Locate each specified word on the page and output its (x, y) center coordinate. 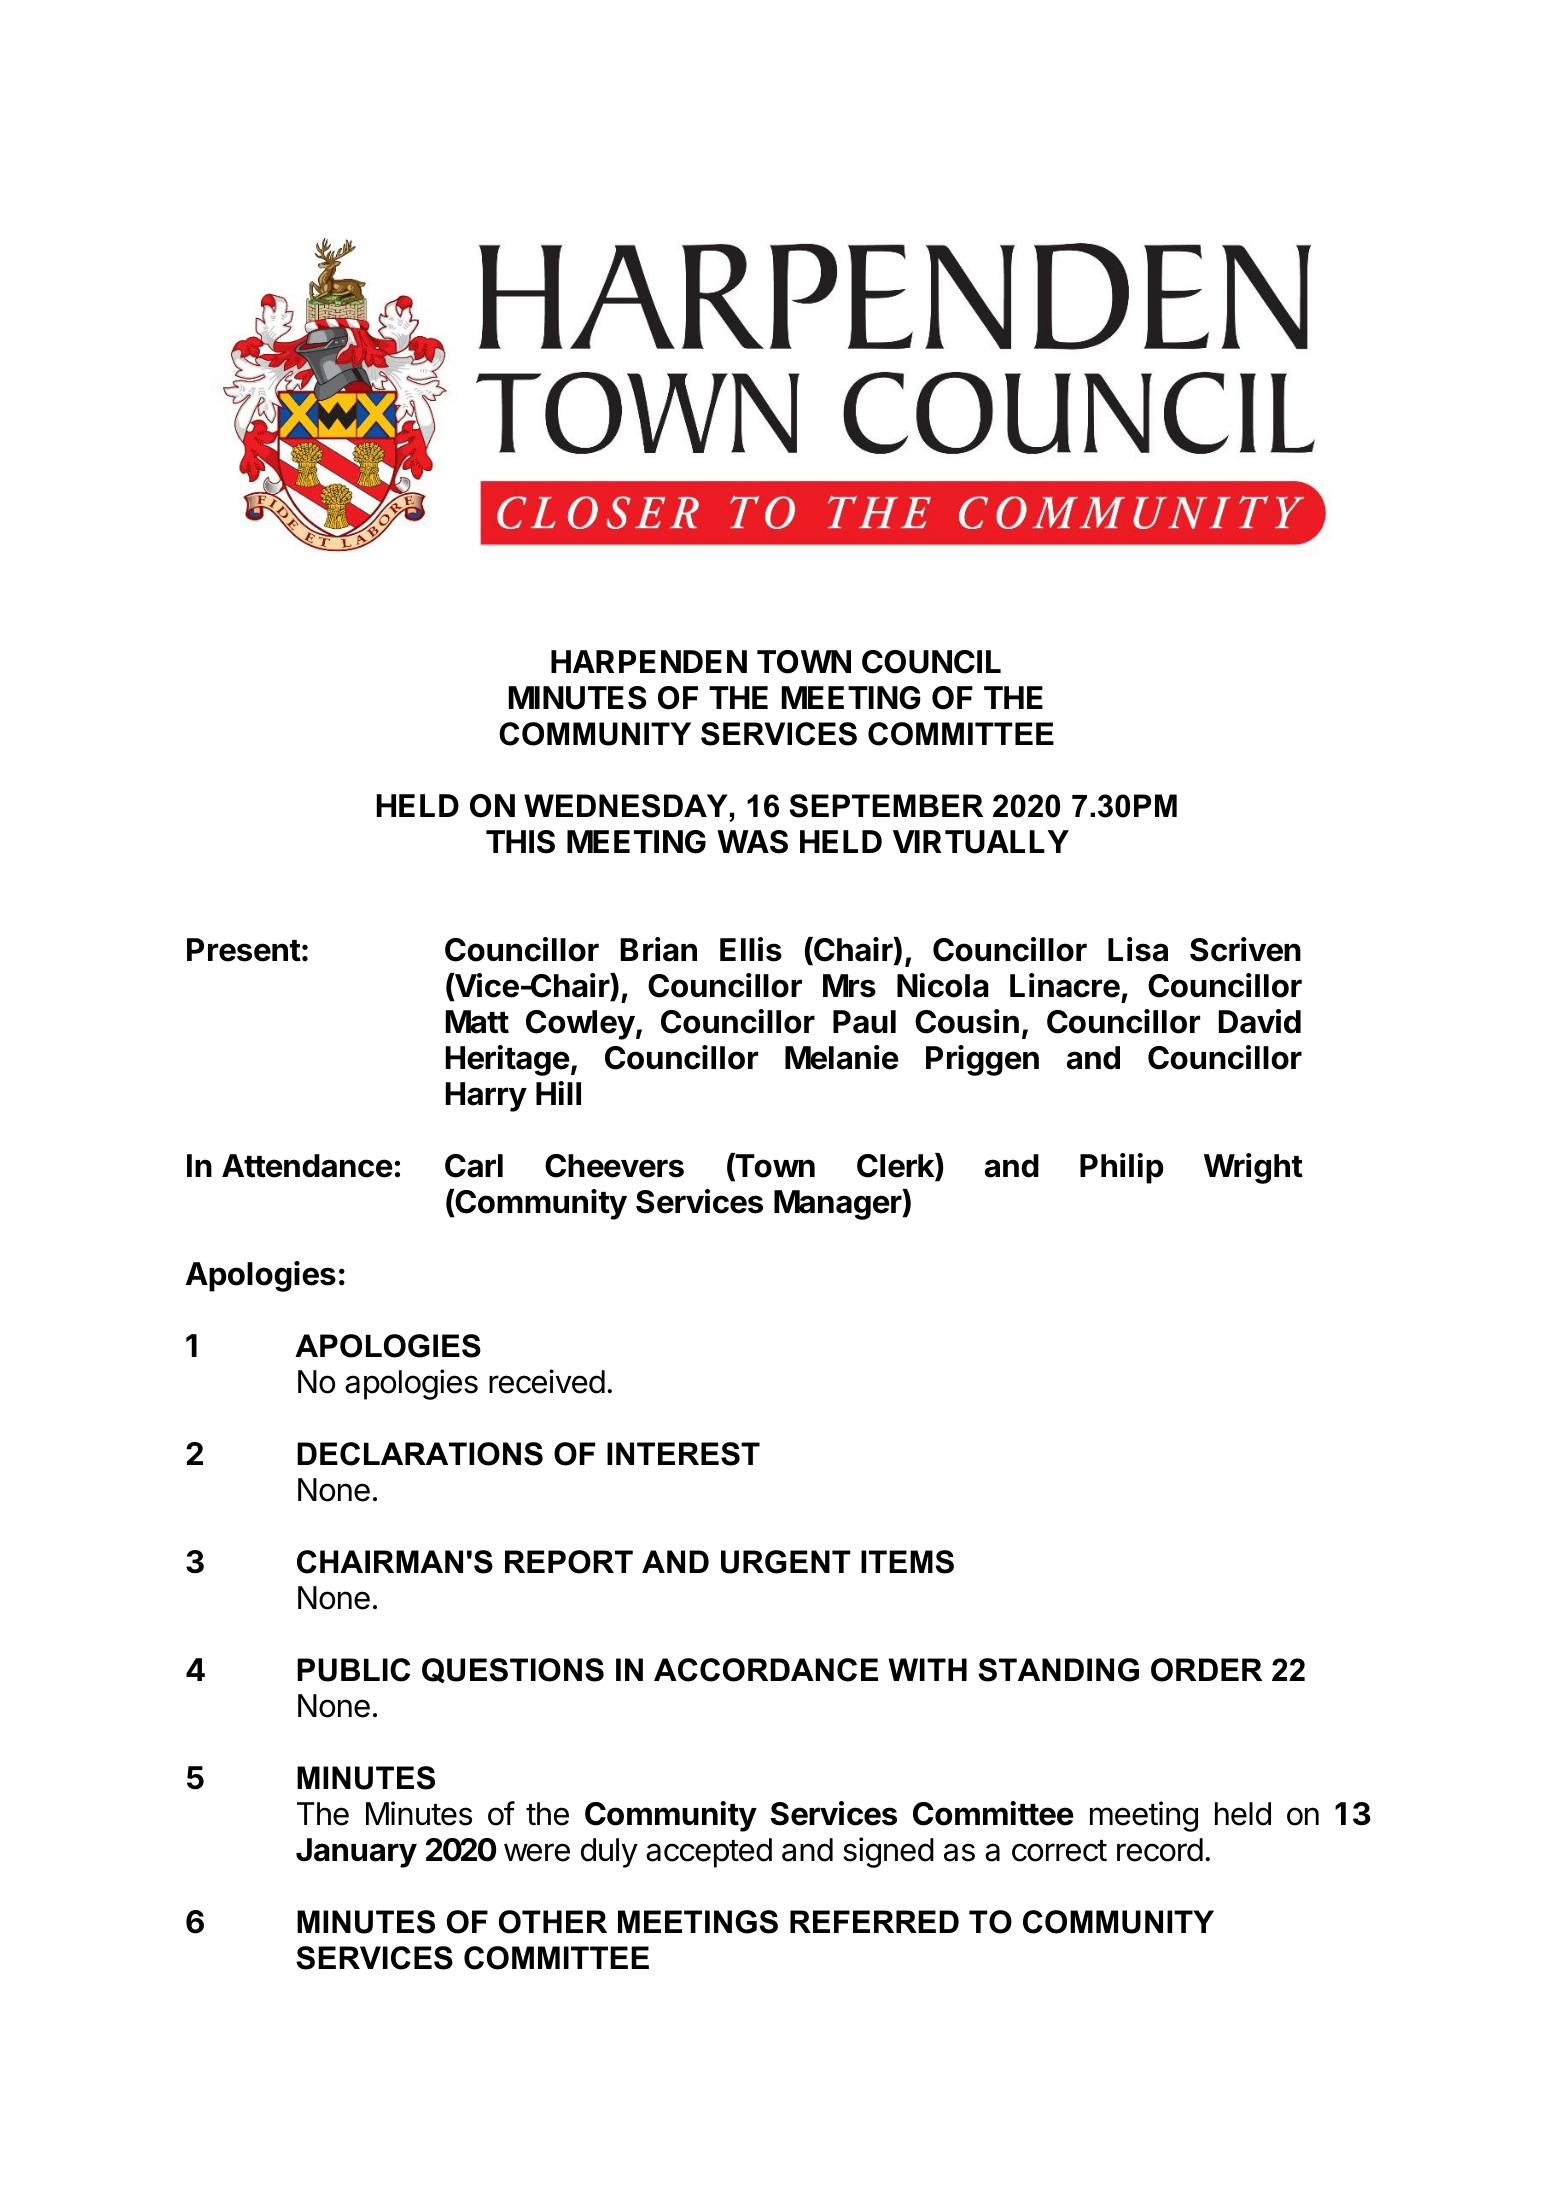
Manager (838, 1204)
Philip (1122, 1168)
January (356, 1853)
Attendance (307, 1166)
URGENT (786, 1562)
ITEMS (907, 1562)
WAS (752, 842)
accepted (709, 1853)
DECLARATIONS (420, 1454)
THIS (520, 842)
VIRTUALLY (981, 842)
